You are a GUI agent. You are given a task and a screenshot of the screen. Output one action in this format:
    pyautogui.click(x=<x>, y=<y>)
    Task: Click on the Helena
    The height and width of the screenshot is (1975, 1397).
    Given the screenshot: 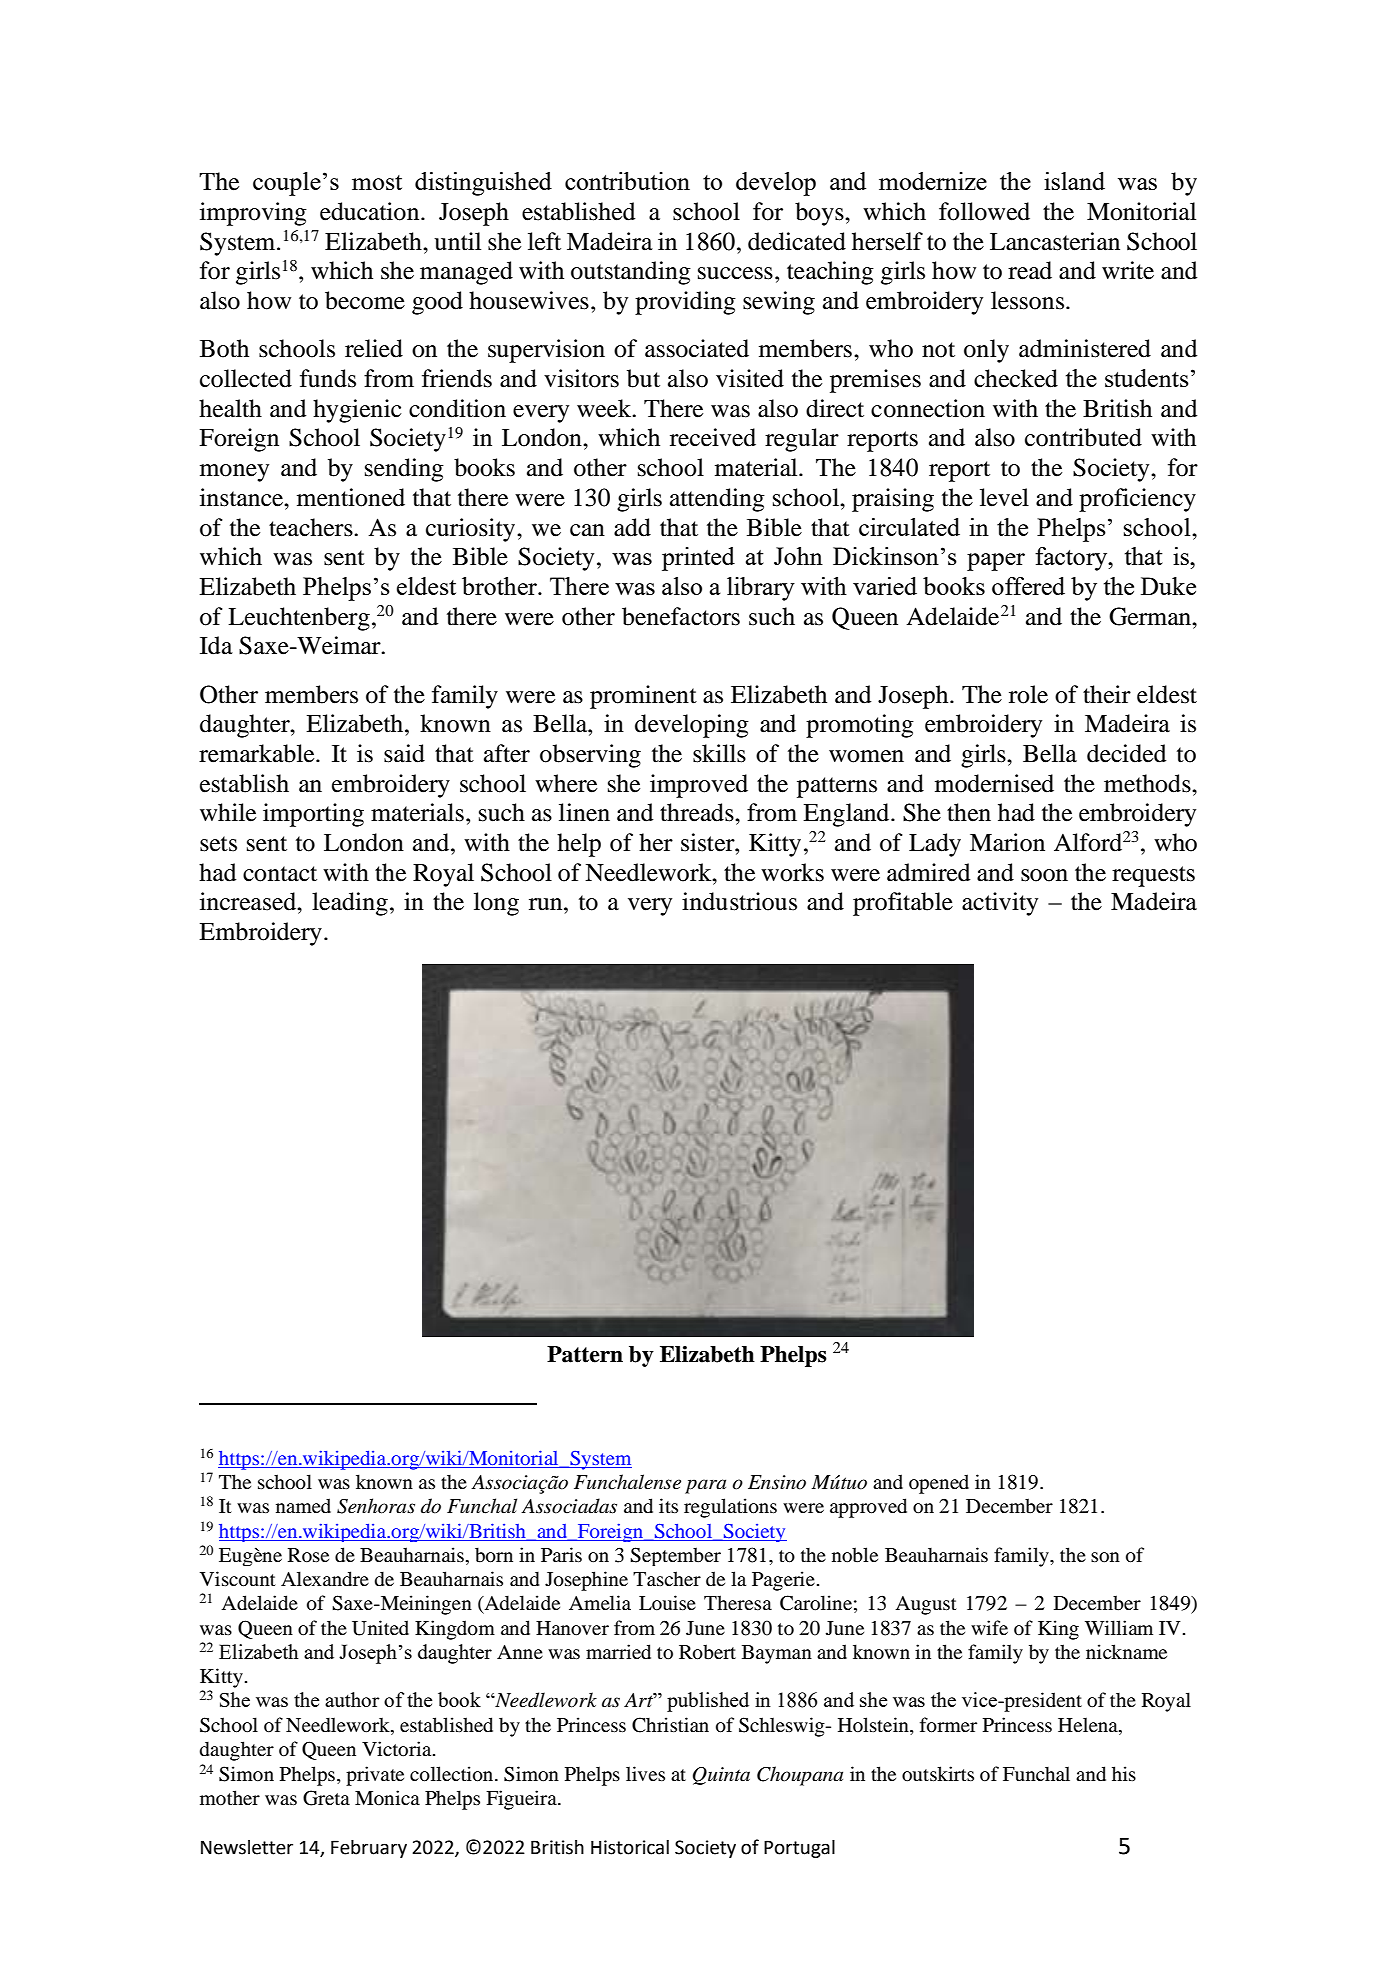 What is the action you would take?
    pyautogui.click(x=1089, y=1726)
